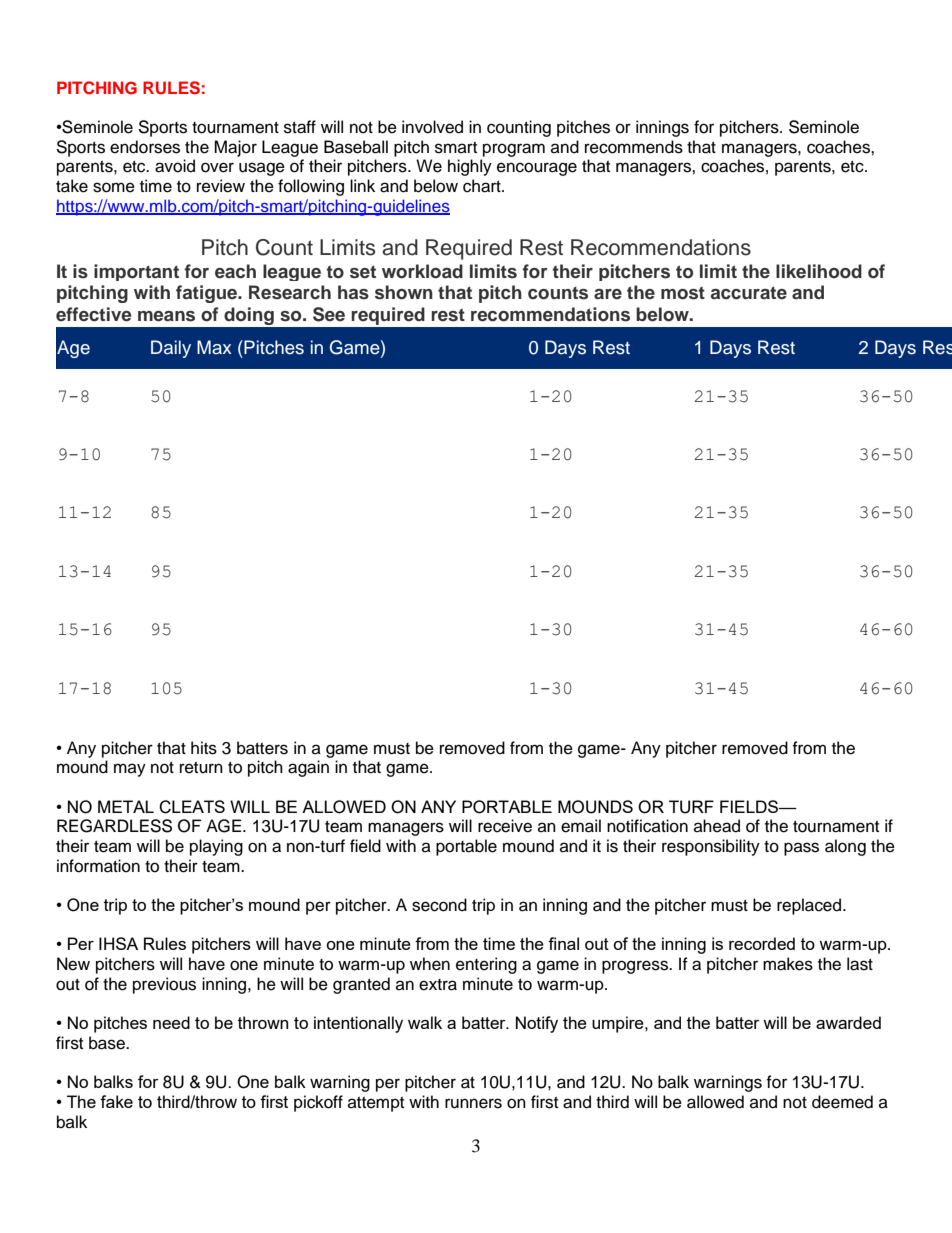 The height and width of the screenshot is (1233, 952). I want to click on playing, so click(216, 847).
